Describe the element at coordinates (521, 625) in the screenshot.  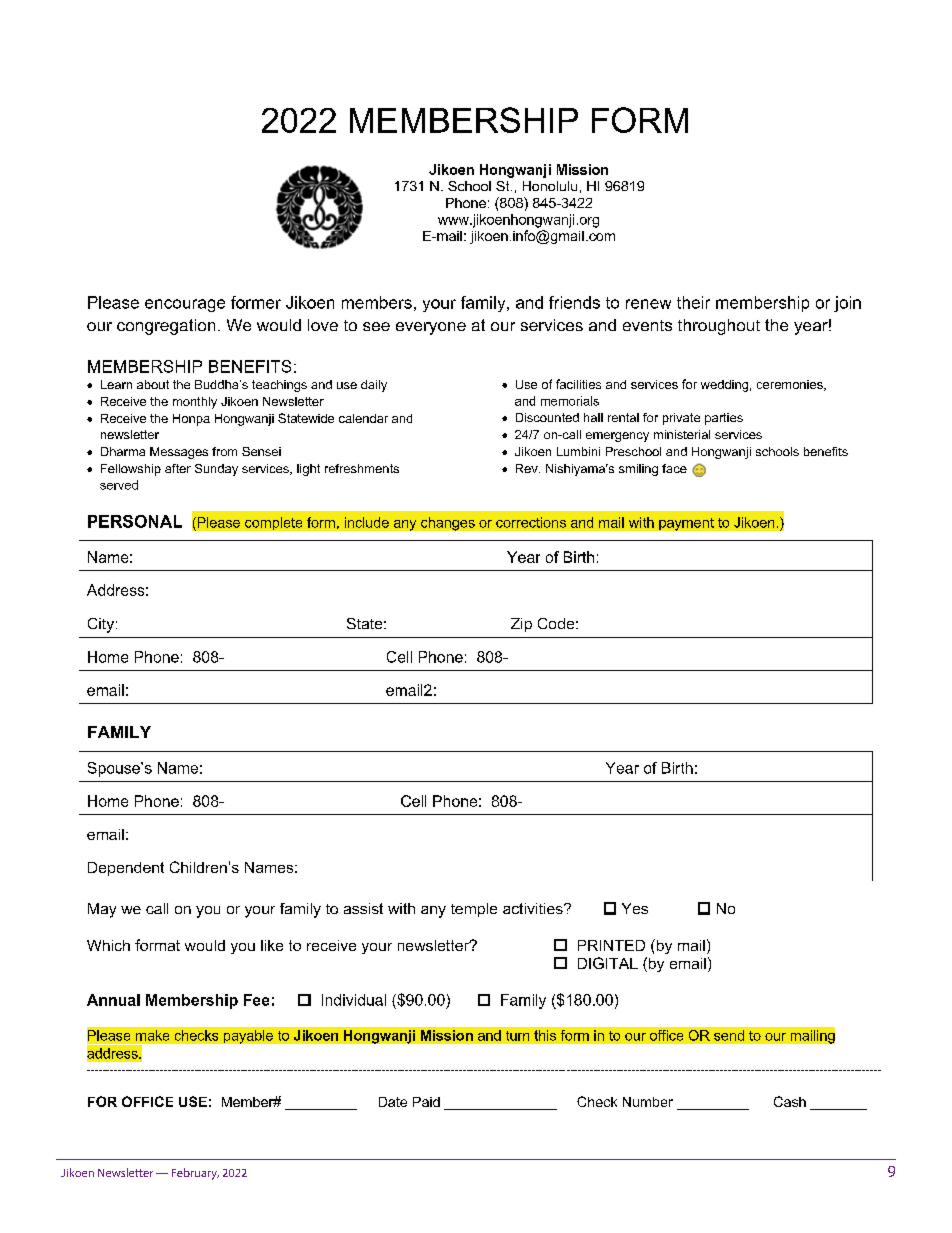
I see `Zip` at that location.
